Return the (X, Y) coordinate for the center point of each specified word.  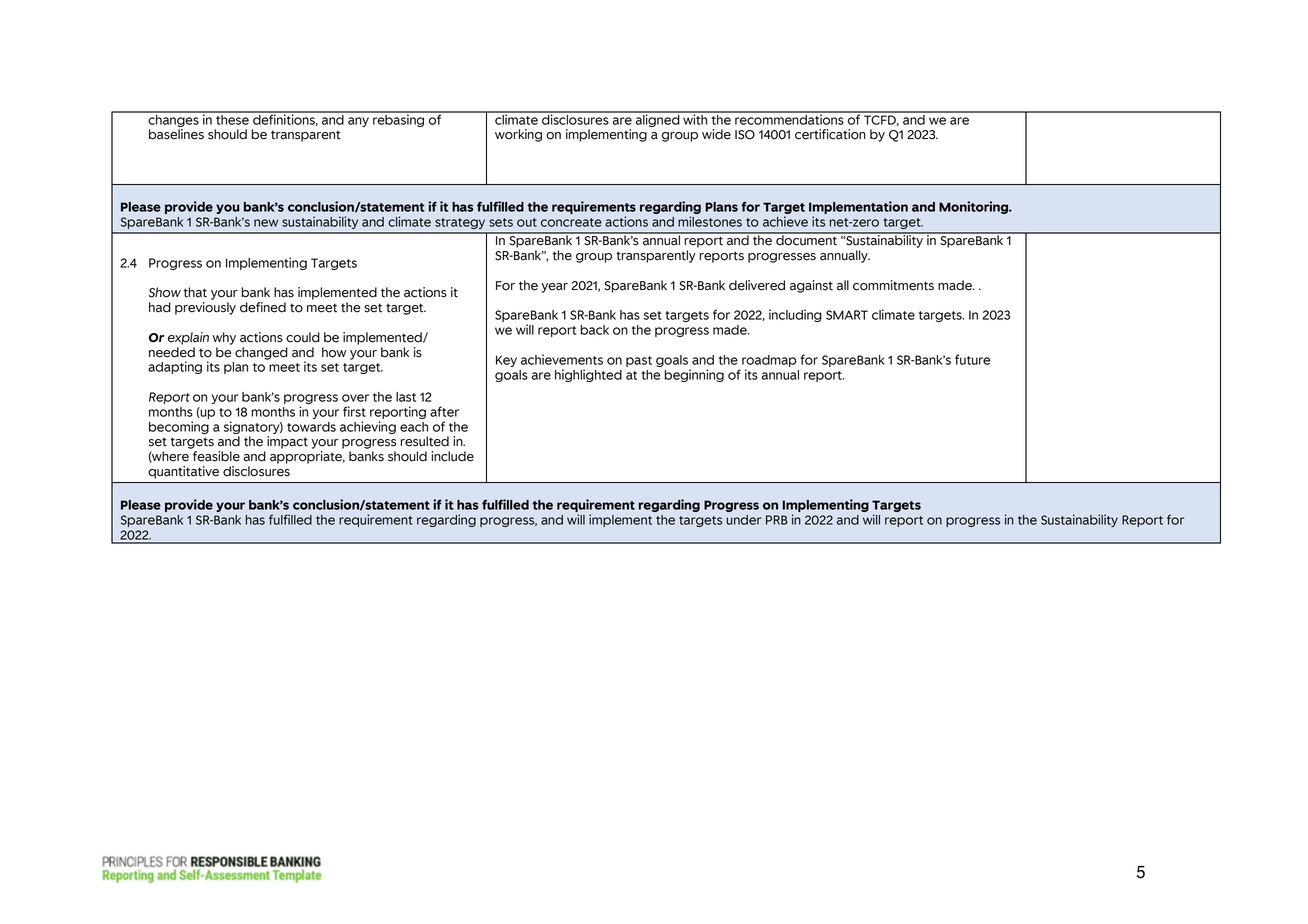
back (594, 330)
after (444, 411)
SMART (847, 315)
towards (311, 427)
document (806, 239)
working (518, 135)
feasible (216, 456)
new (266, 223)
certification (830, 134)
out (527, 222)
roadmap (769, 361)
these (232, 118)
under (743, 520)
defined (263, 307)
